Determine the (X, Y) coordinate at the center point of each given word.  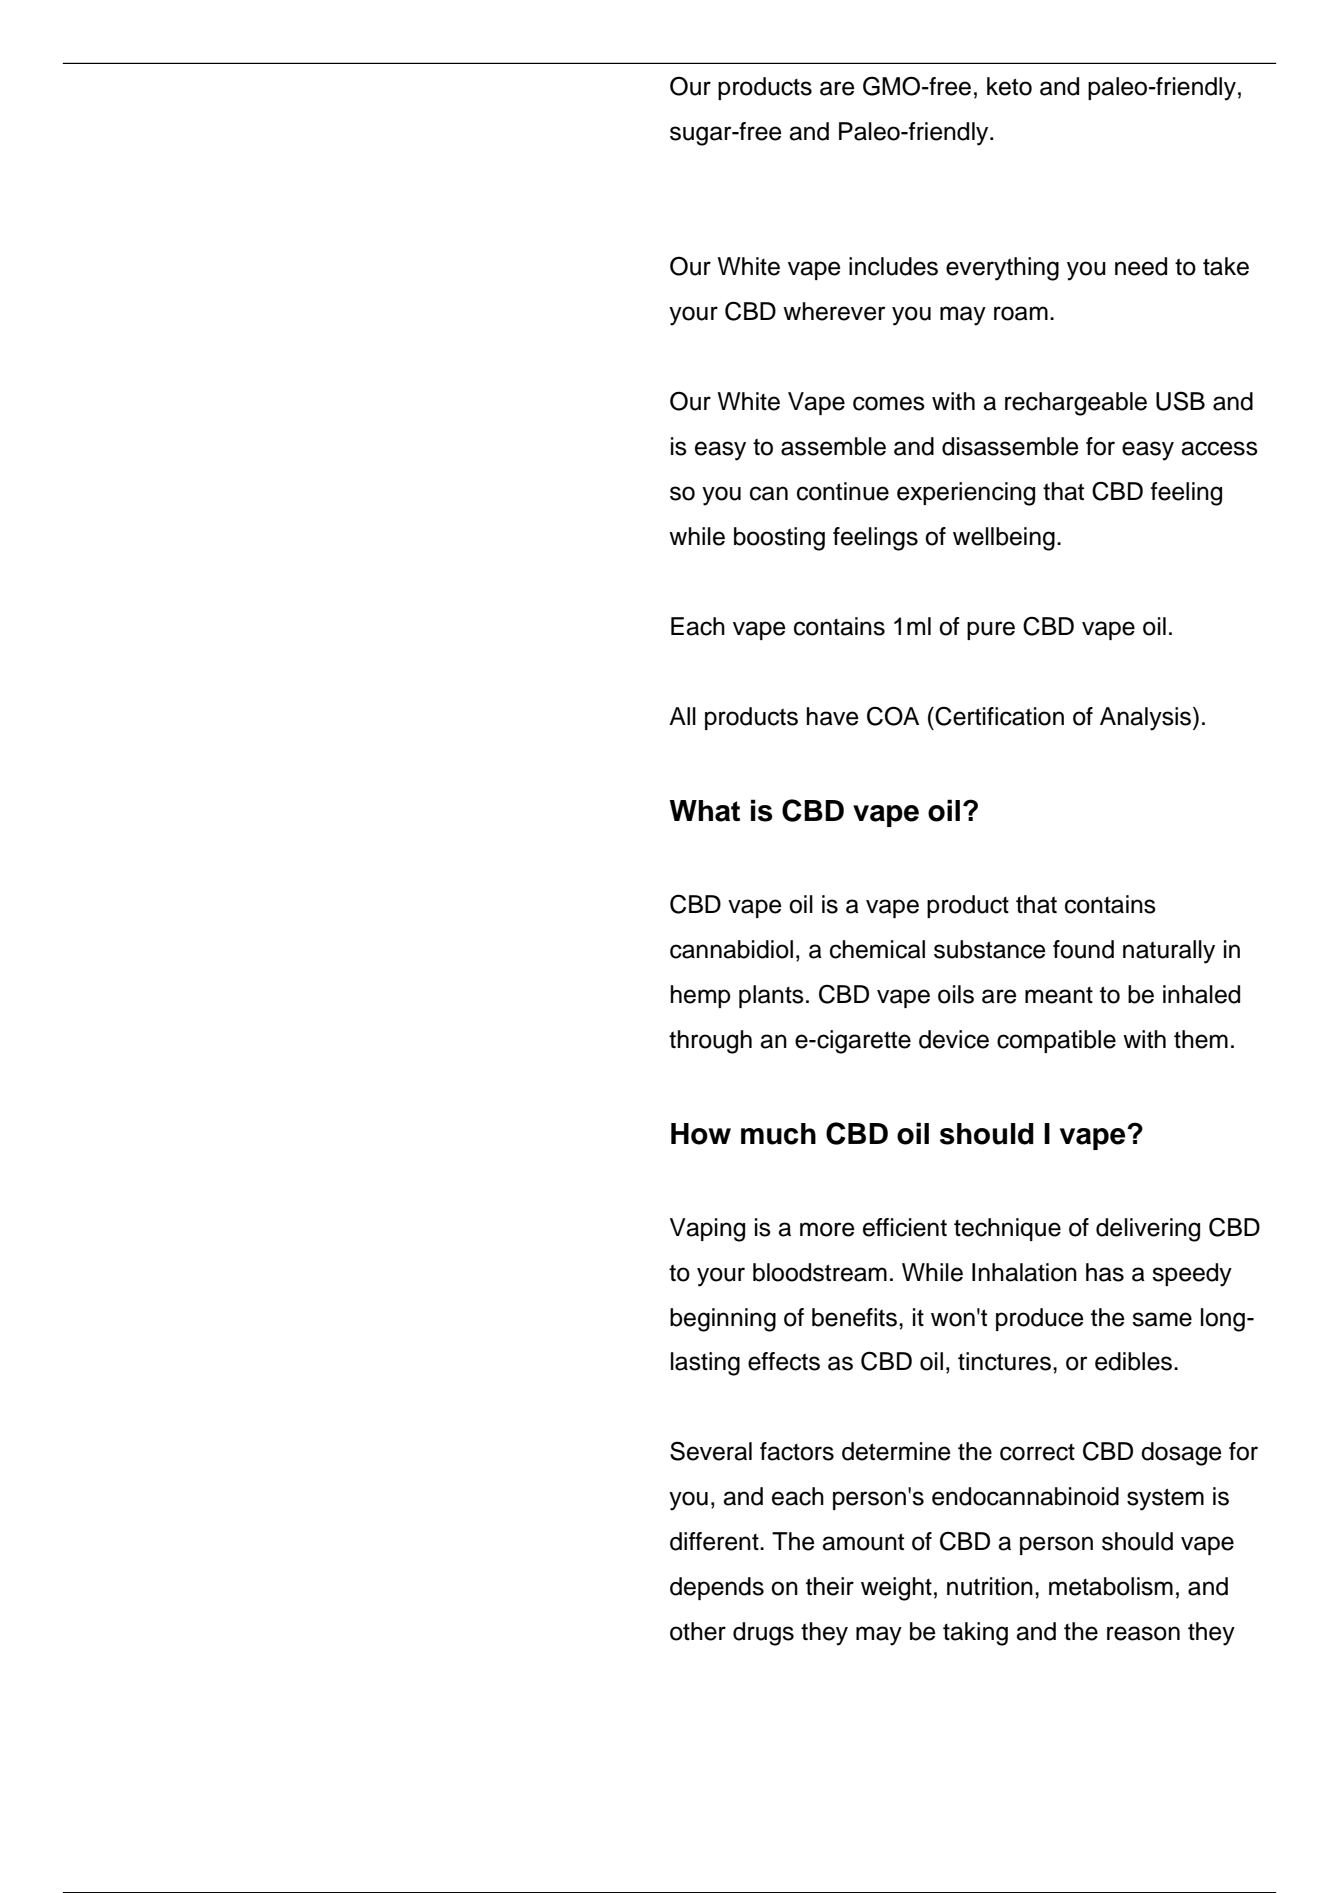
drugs (763, 1634)
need (1141, 266)
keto (1009, 86)
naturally (1169, 952)
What (704, 811)
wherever (834, 311)
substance (990, 949)
